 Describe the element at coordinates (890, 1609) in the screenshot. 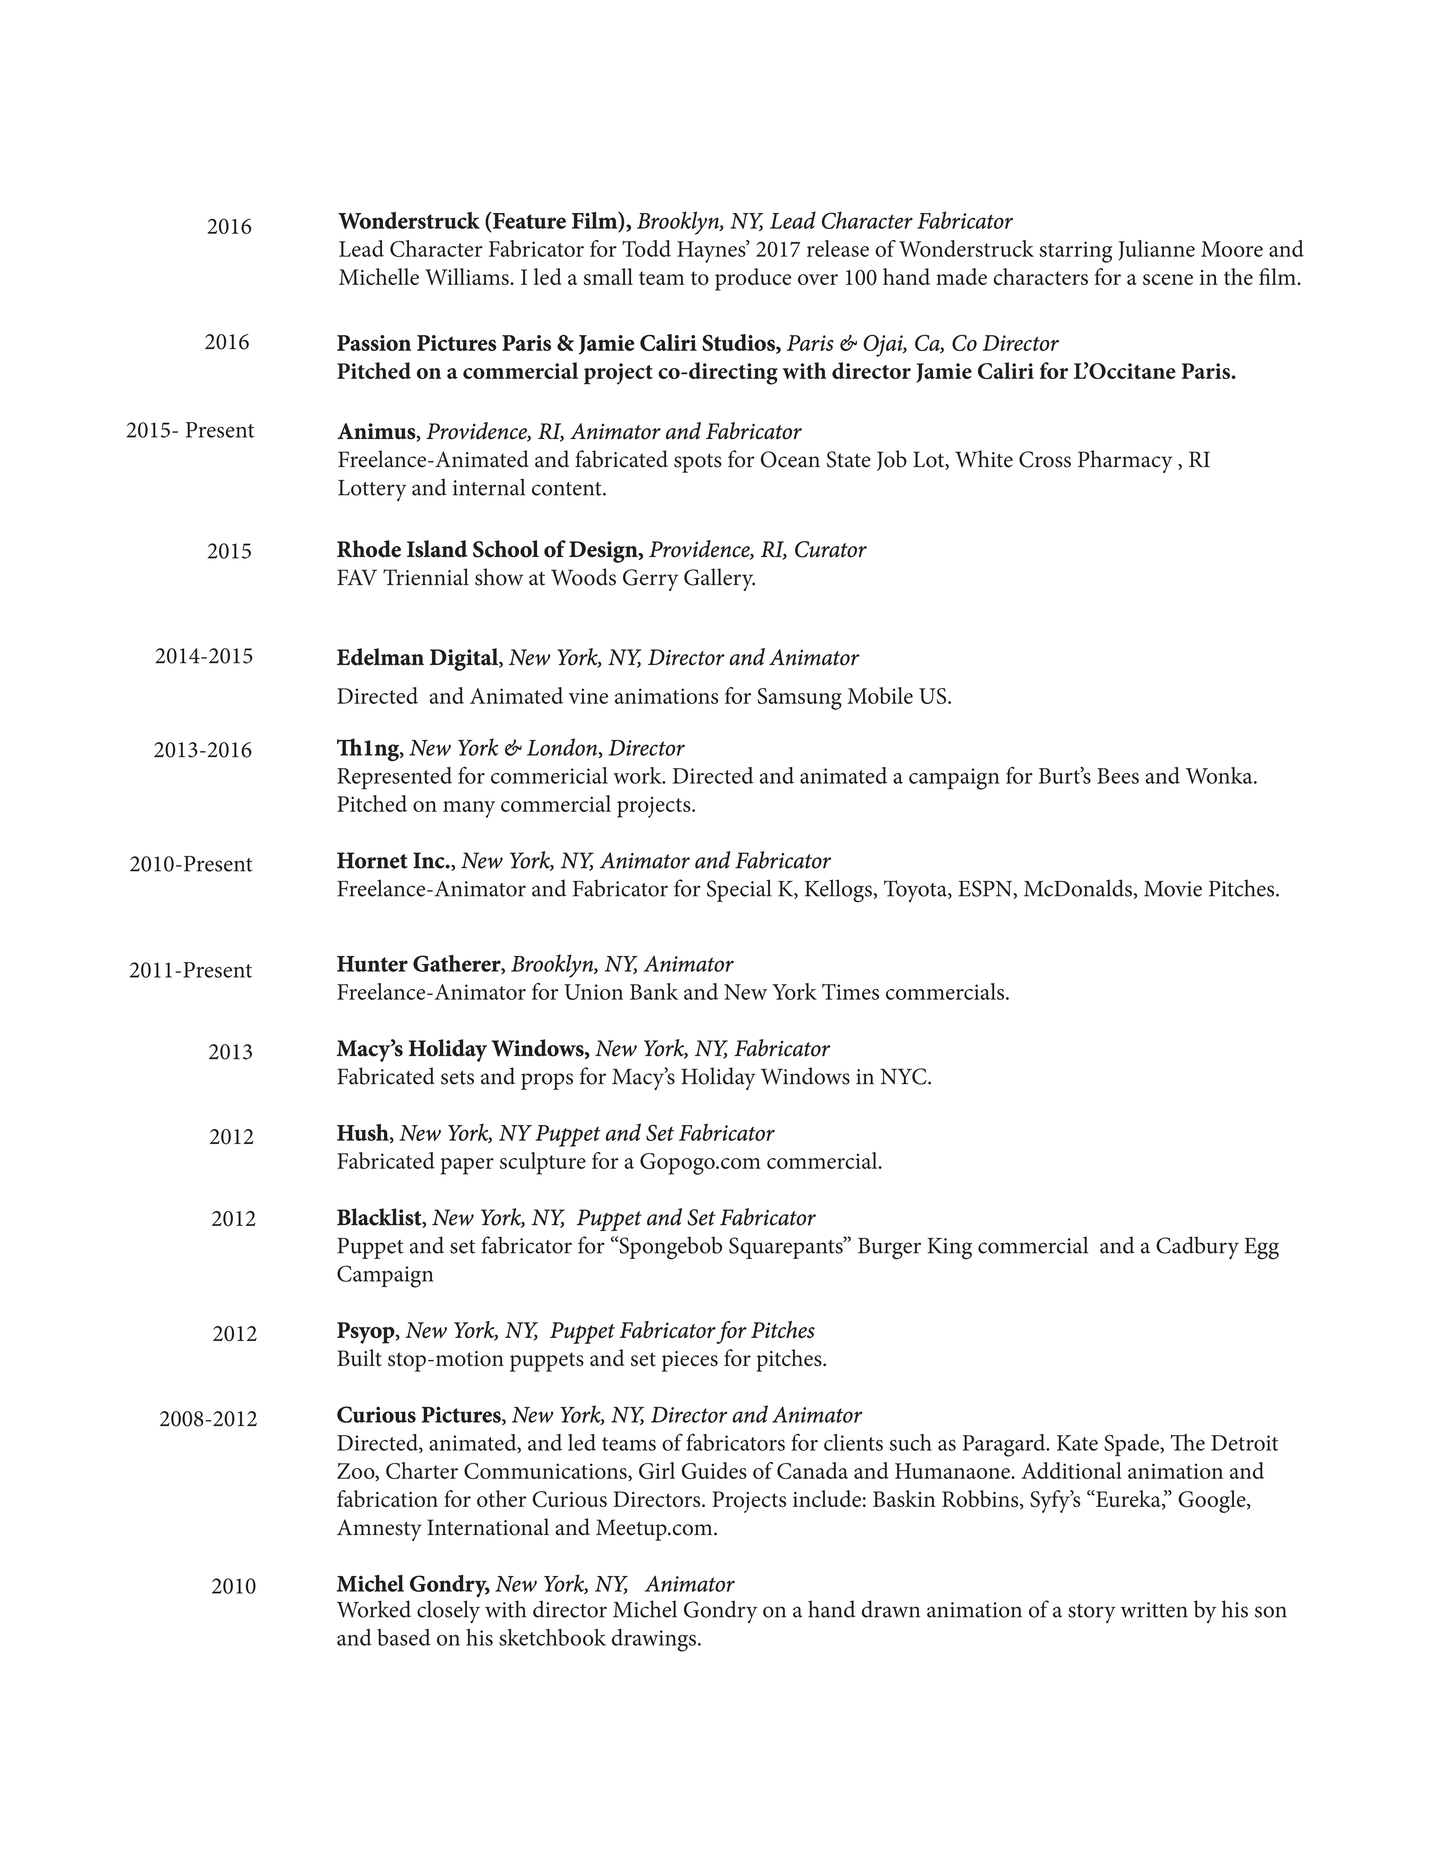

I see `drawn` at that location.
